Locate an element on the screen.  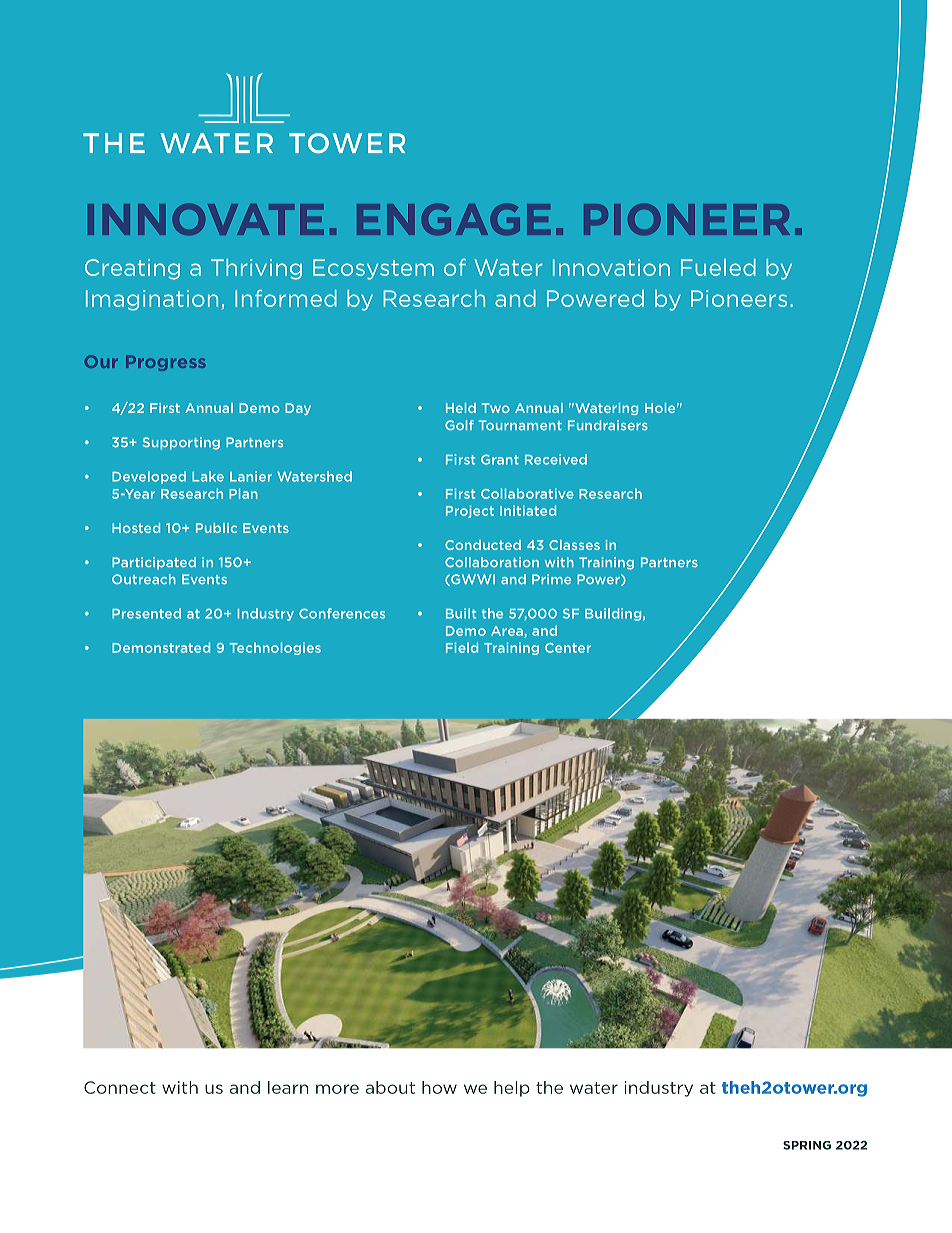
Conducted is located at coordinates (483, 545).
